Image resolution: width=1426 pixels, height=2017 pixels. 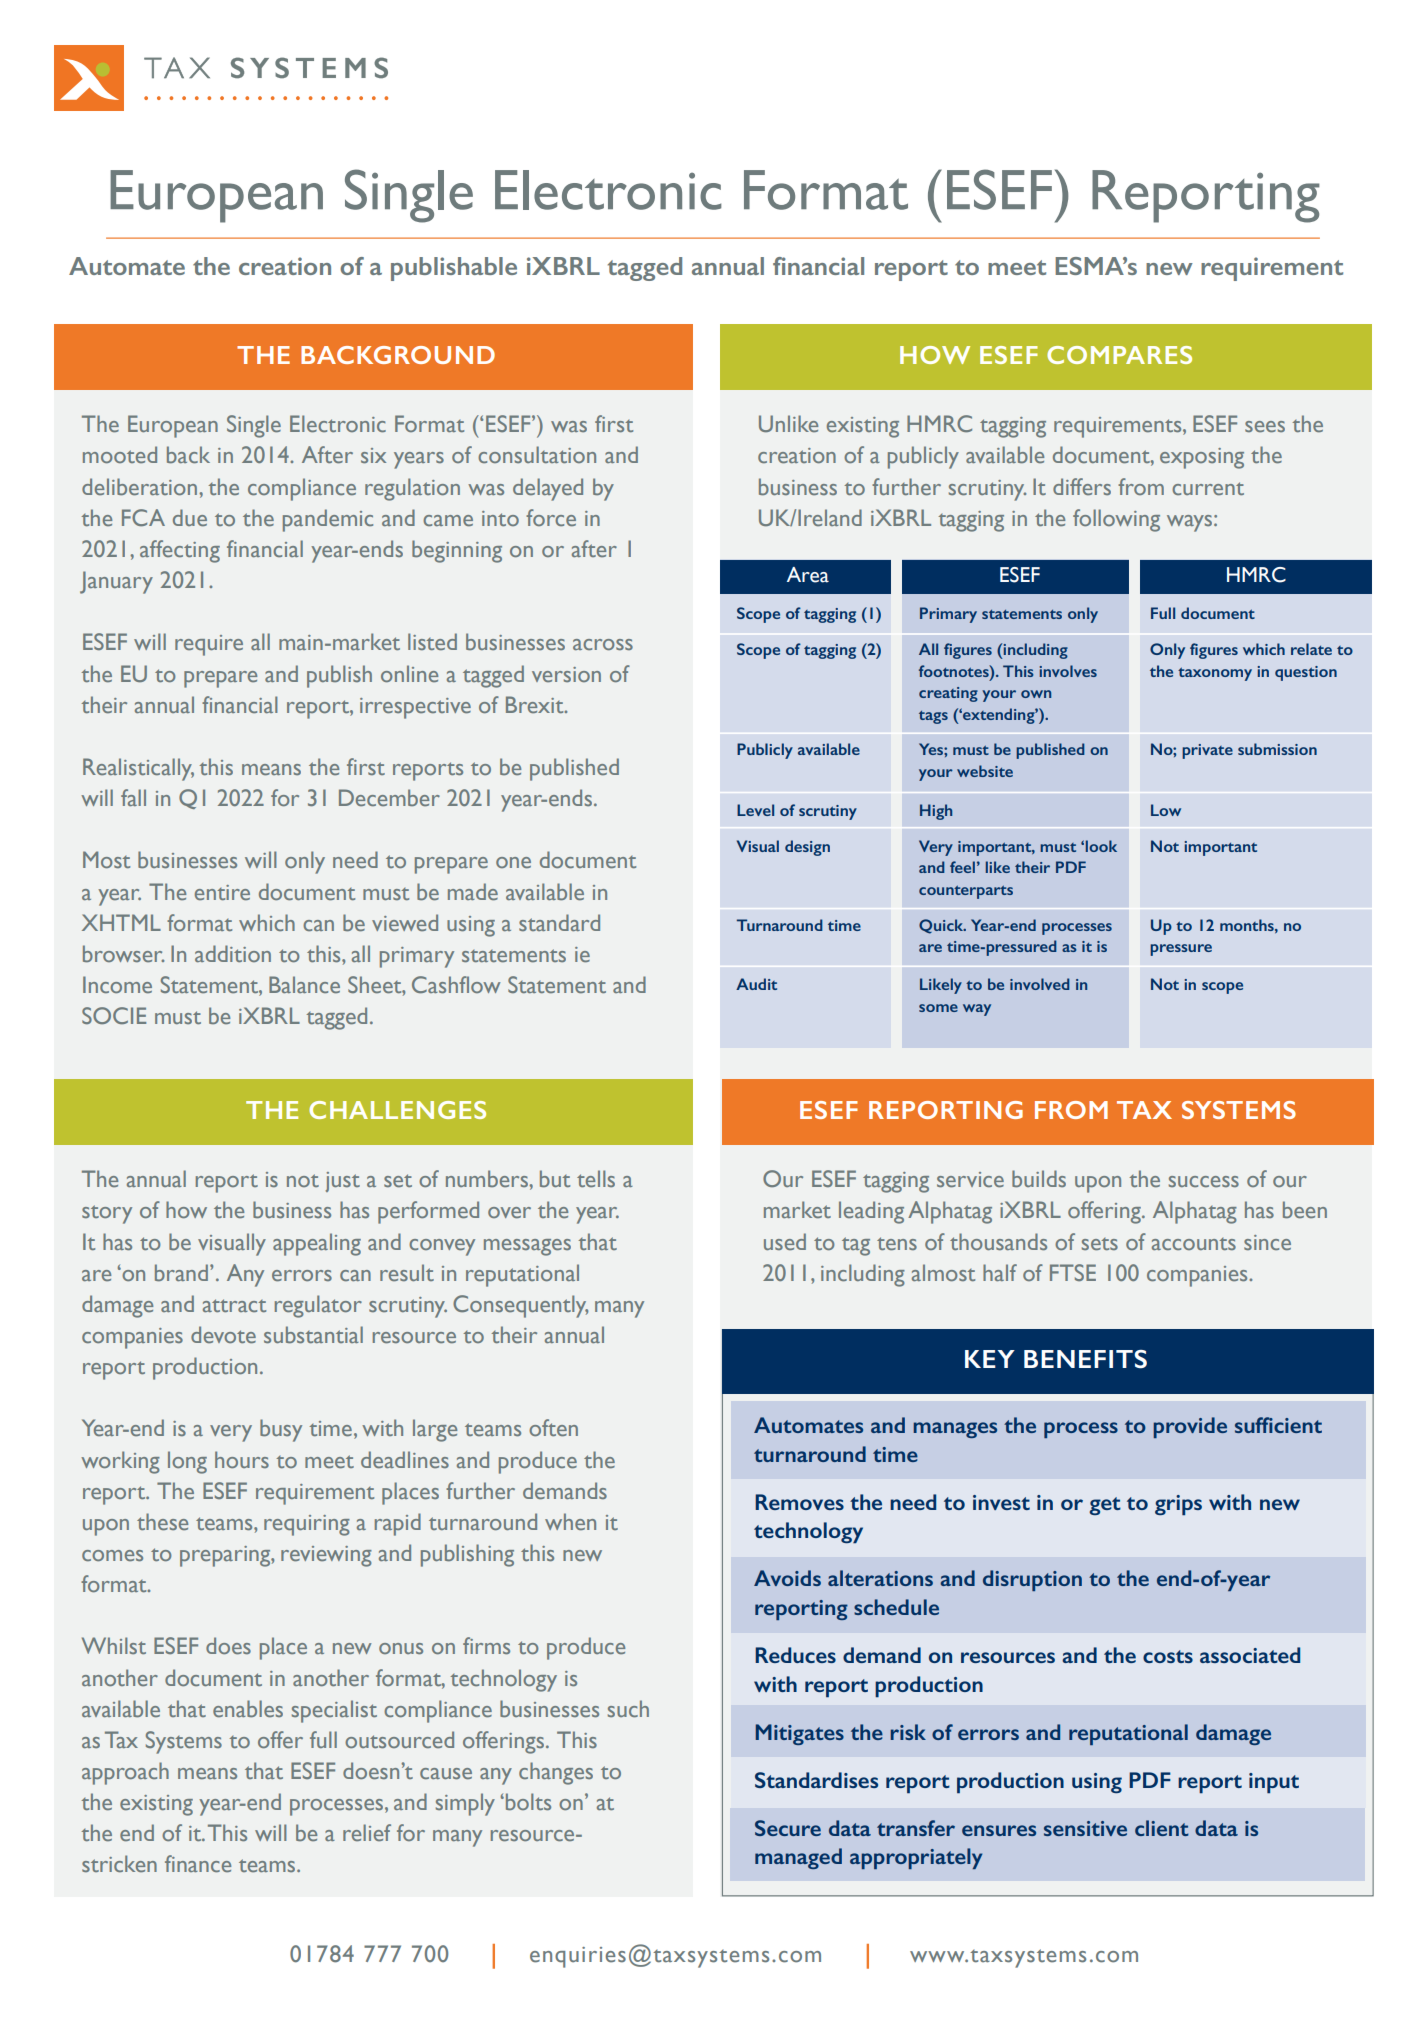 What do you see at coordinates (373, 455) in the screenshot?
I see `six` at bounding box center [373, 455].
